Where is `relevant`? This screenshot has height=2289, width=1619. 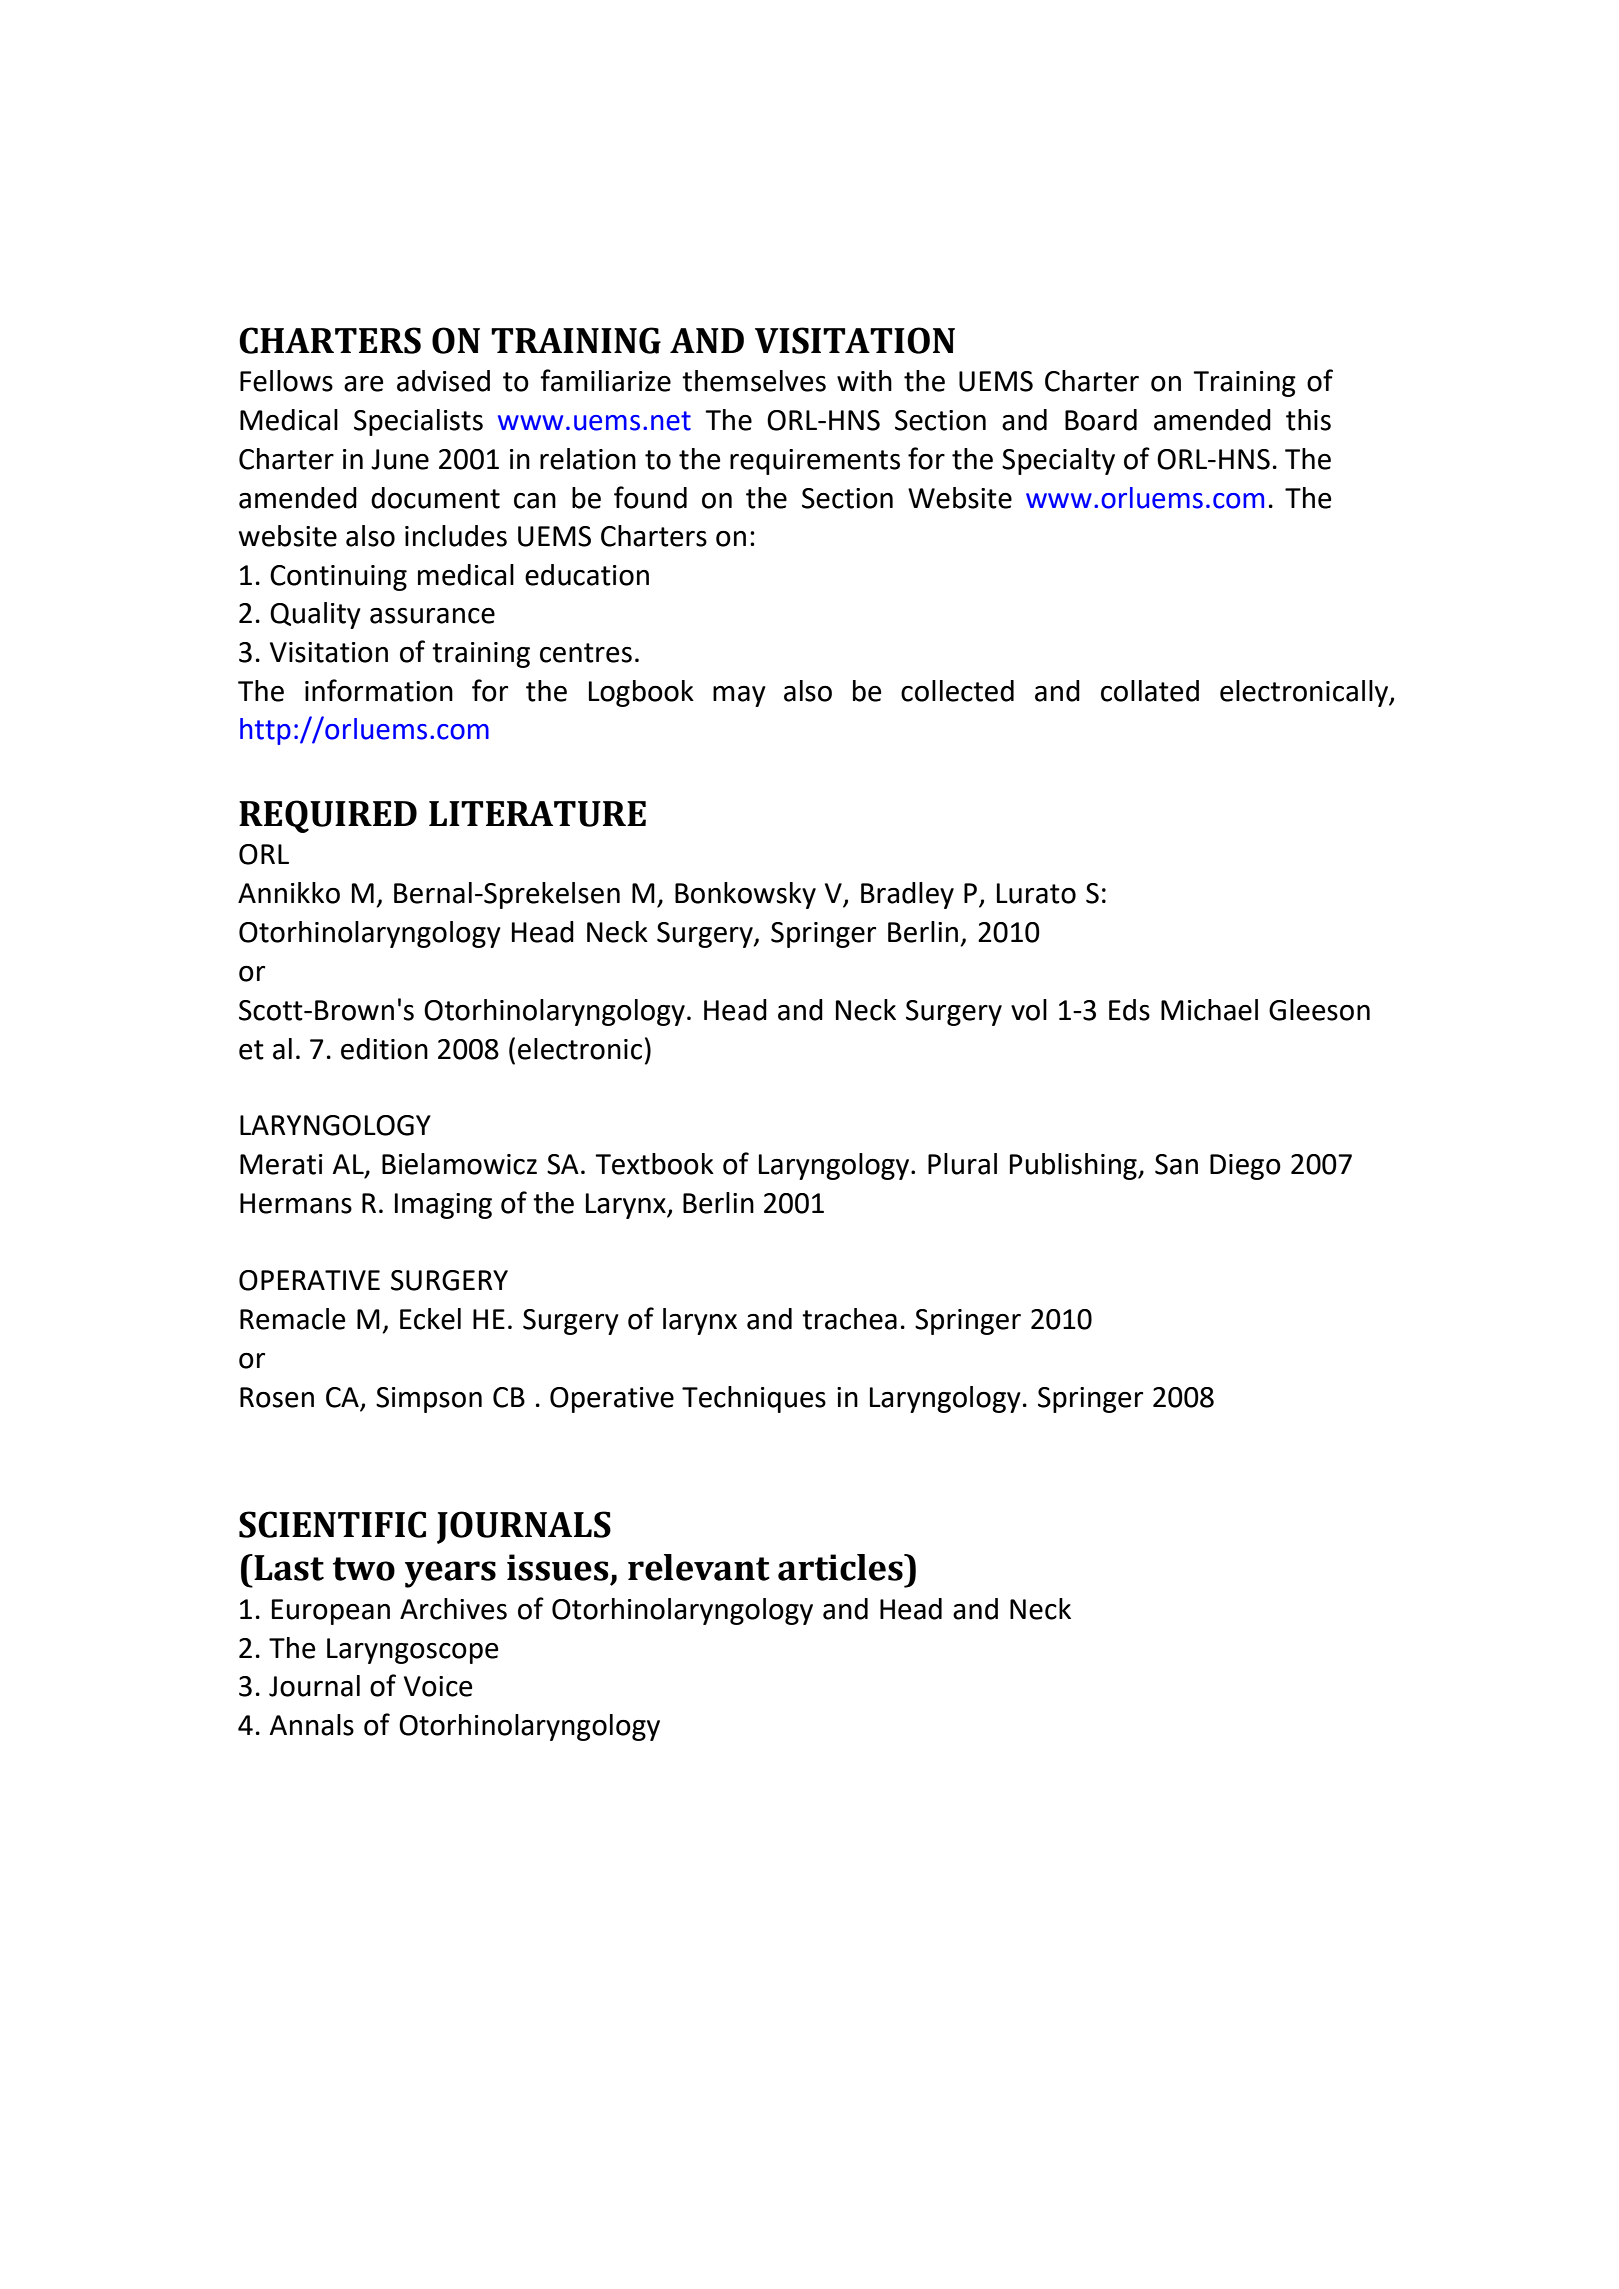
relevant is located at coordinates (699, 1567).
